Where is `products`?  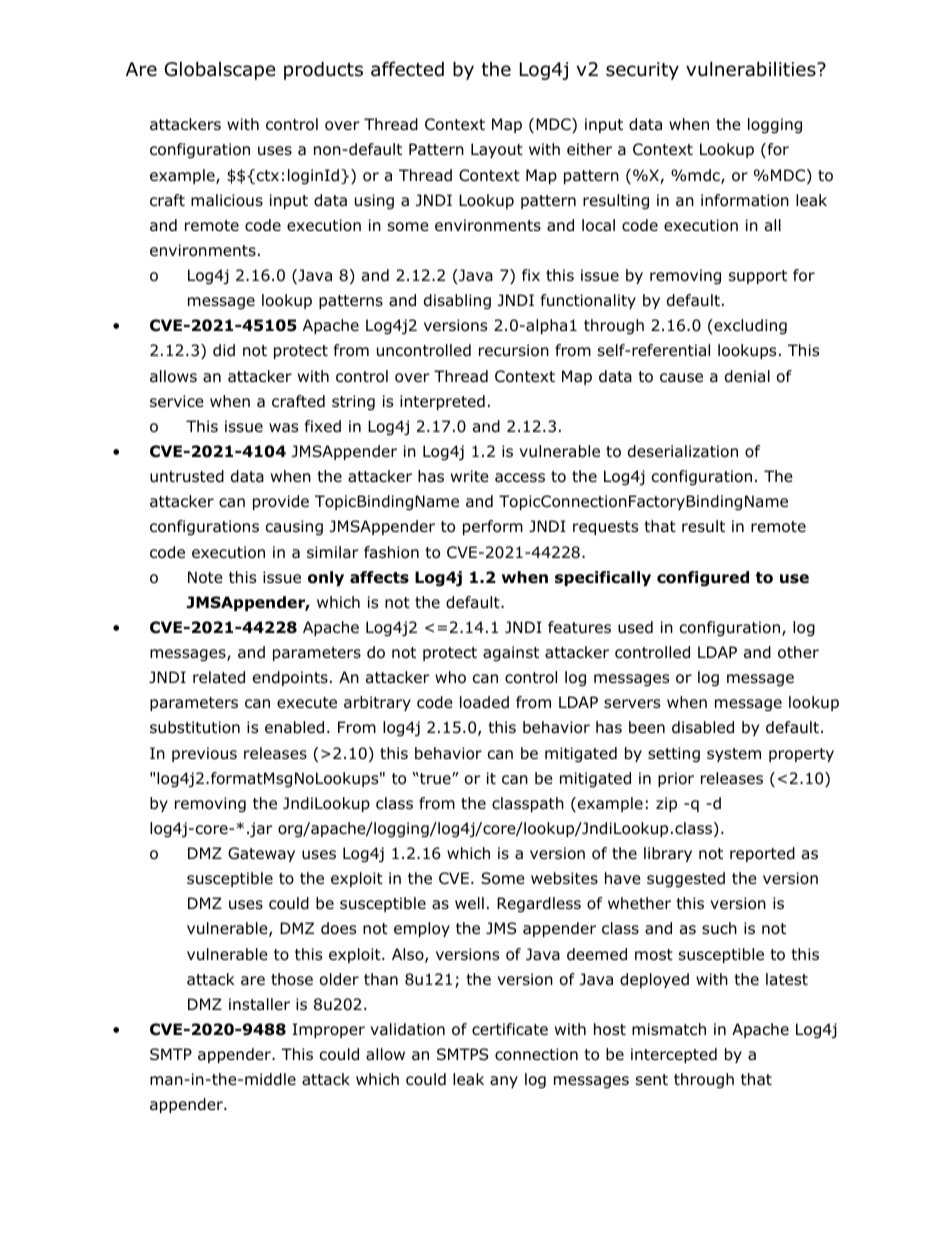
products is located at coordinates (323, 70).
